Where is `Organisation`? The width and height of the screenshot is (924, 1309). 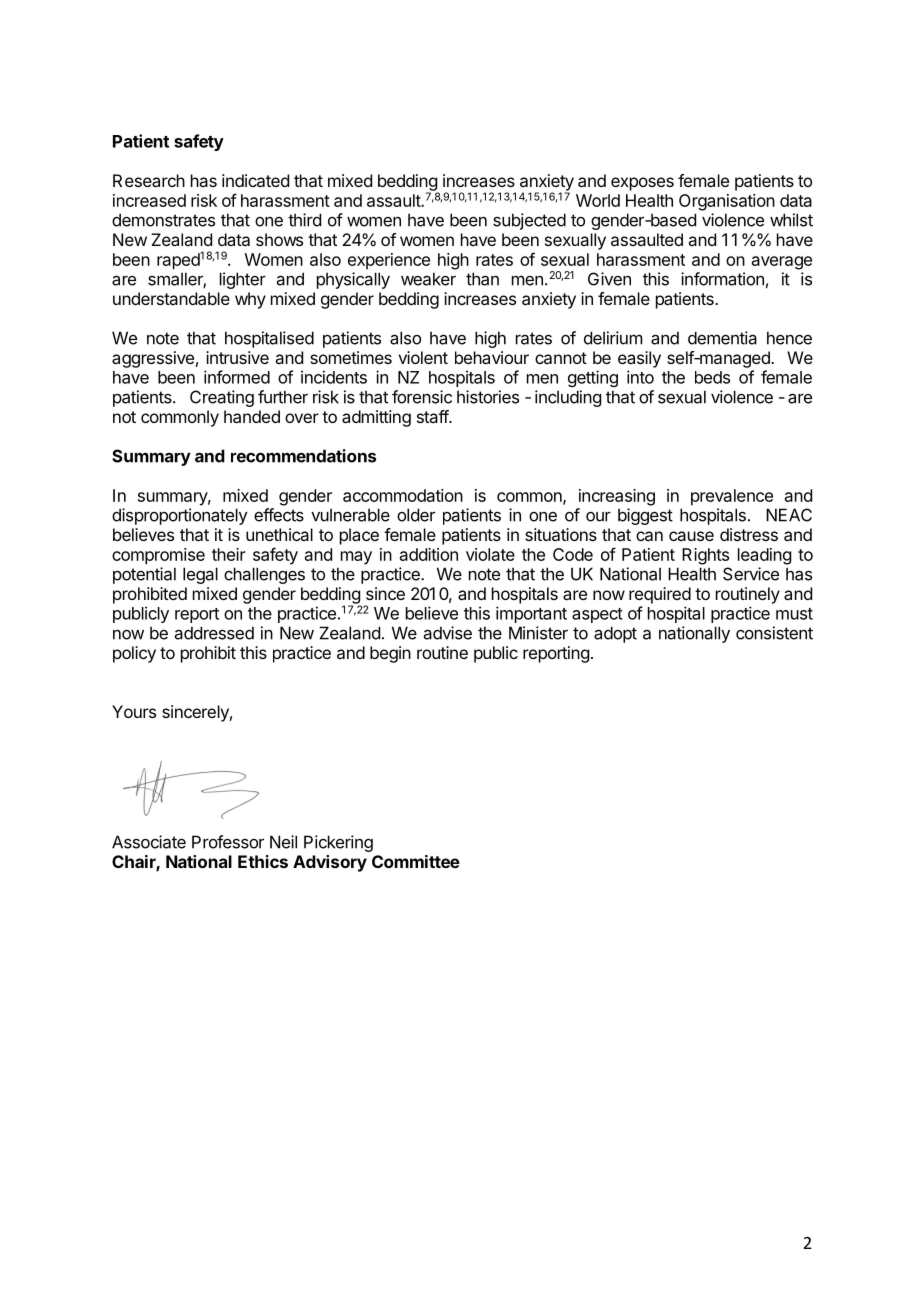
Organisation is located at coordinates (727, 202).
